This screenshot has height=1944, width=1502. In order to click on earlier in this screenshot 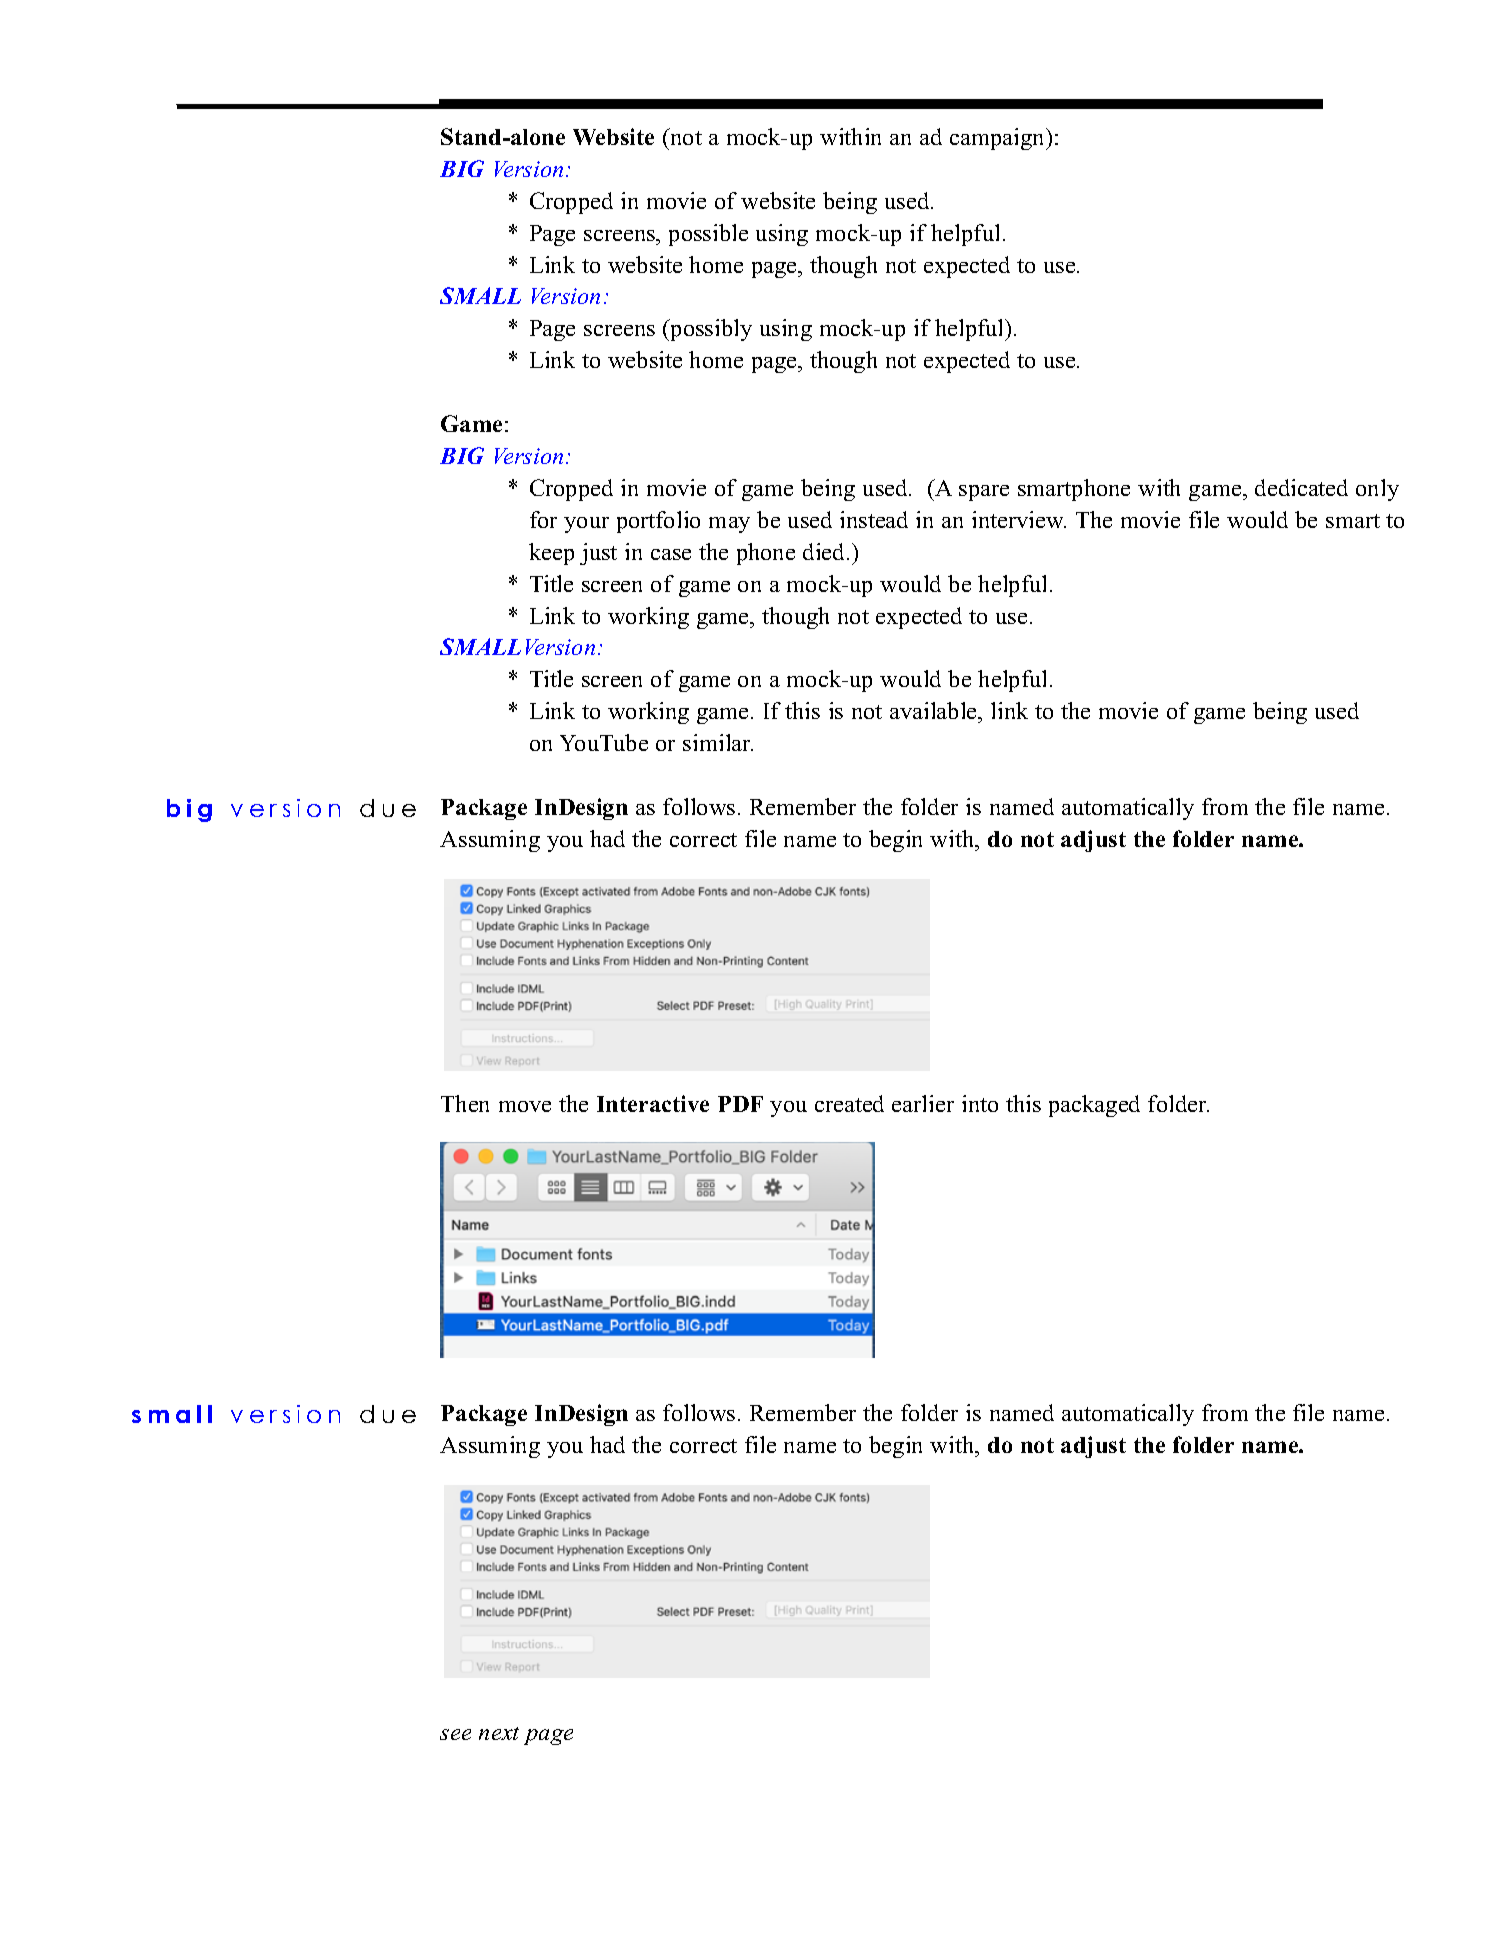, I will do `click(923, 1103)`.
